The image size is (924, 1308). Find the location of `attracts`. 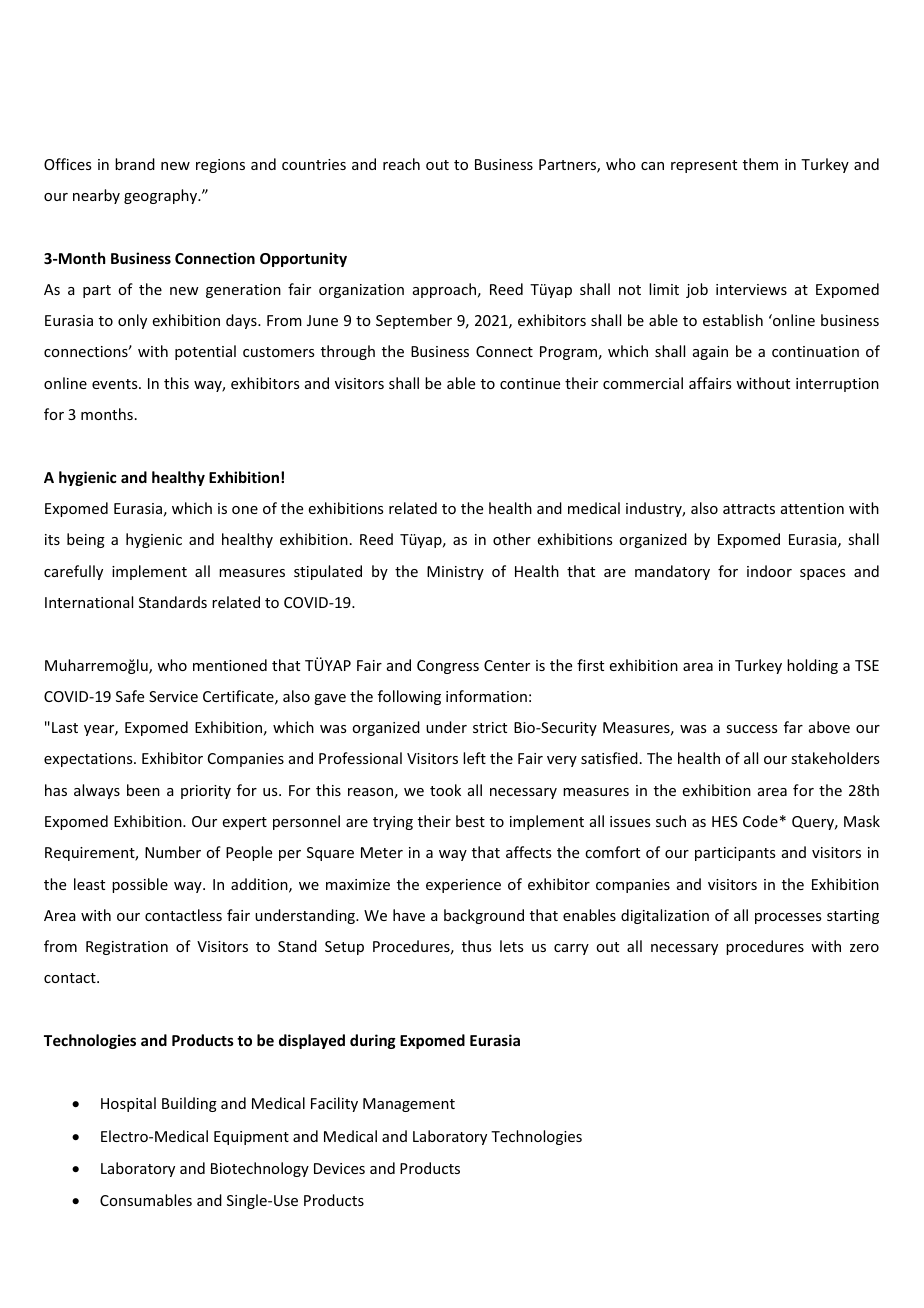

attracts is located at coordinates (749, 509).
